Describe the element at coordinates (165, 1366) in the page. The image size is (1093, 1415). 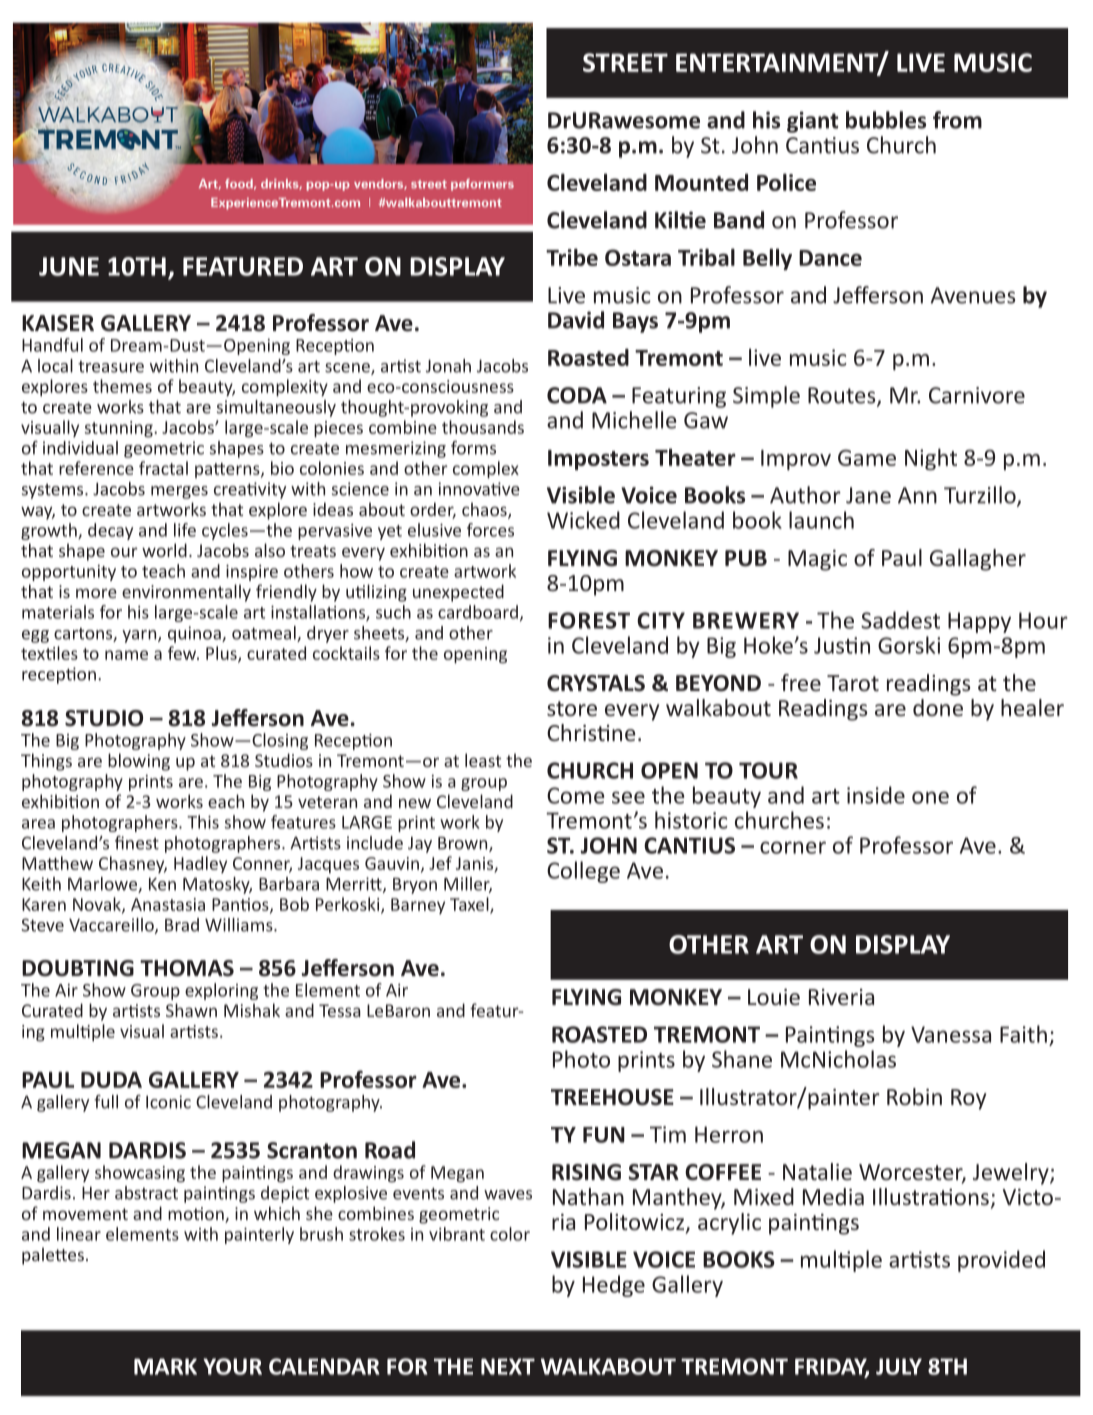
I see `MARK` at that location.
